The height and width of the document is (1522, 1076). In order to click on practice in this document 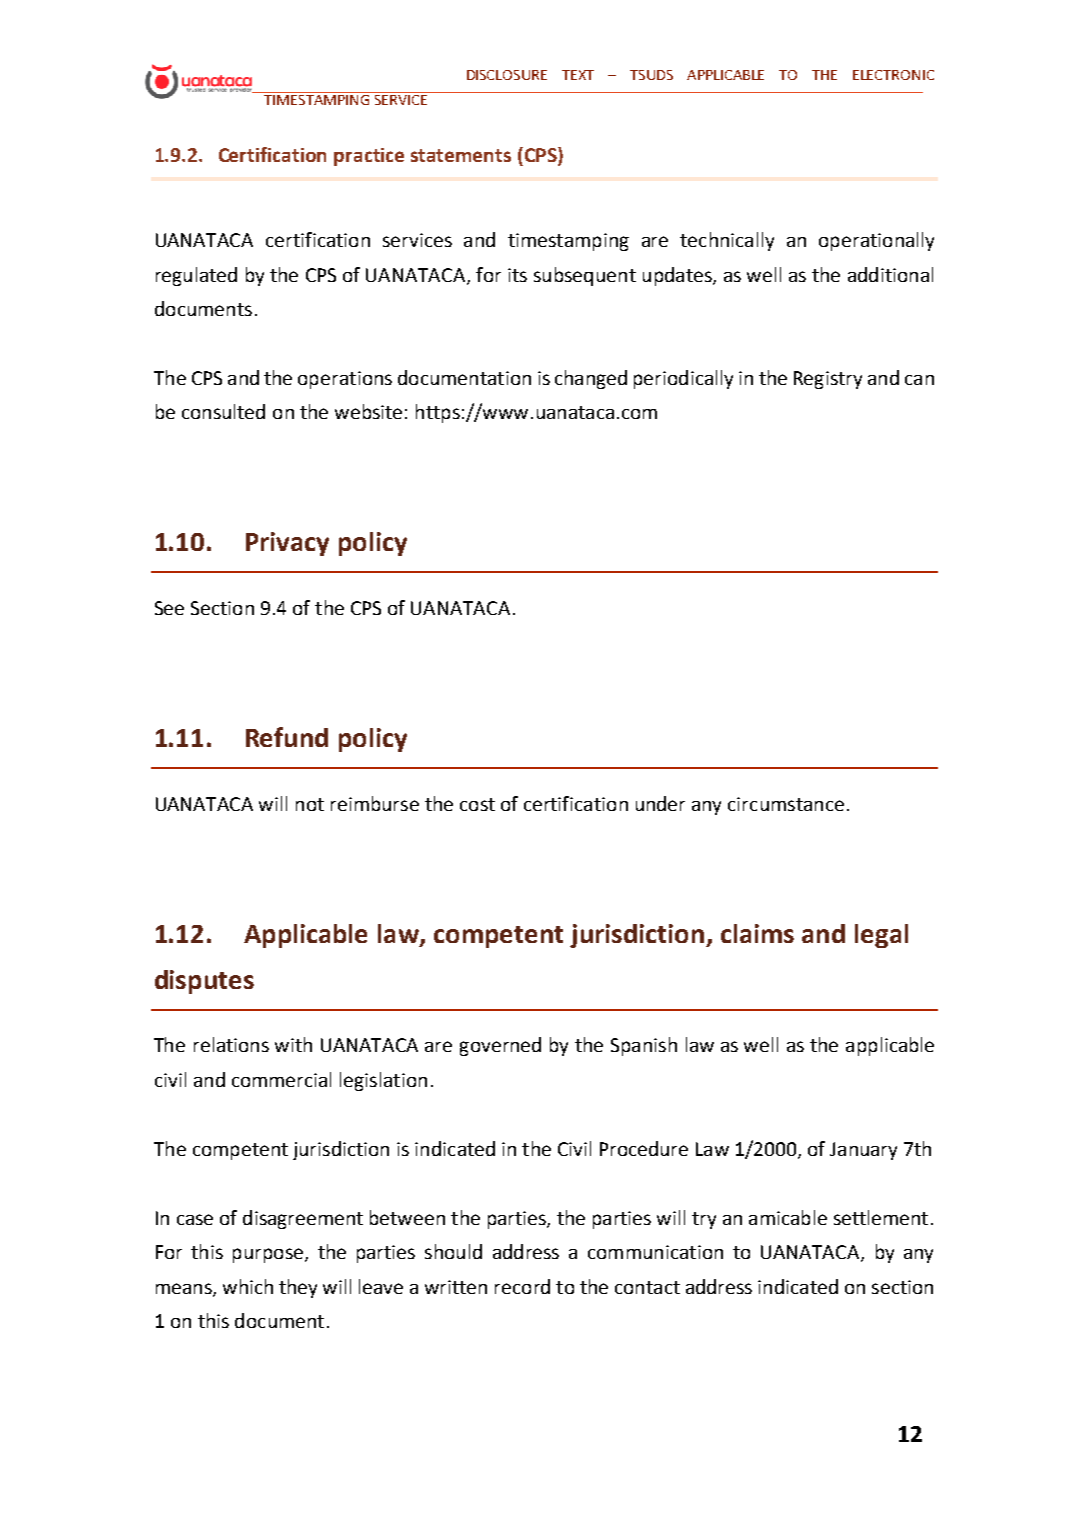, I will do `click(369, 157)`.
